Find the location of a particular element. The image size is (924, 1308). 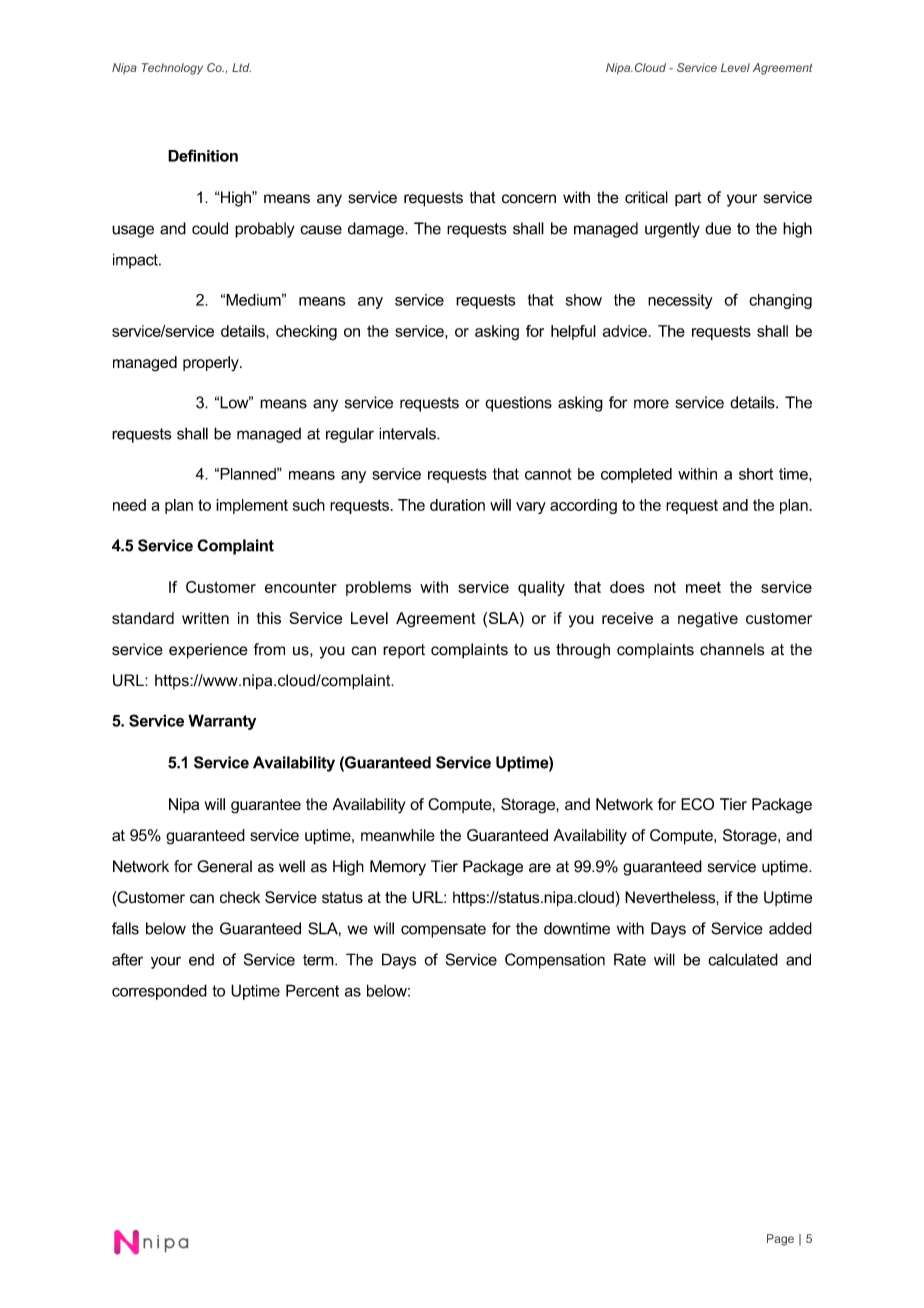

experience is located at coordinates (208, 651).
